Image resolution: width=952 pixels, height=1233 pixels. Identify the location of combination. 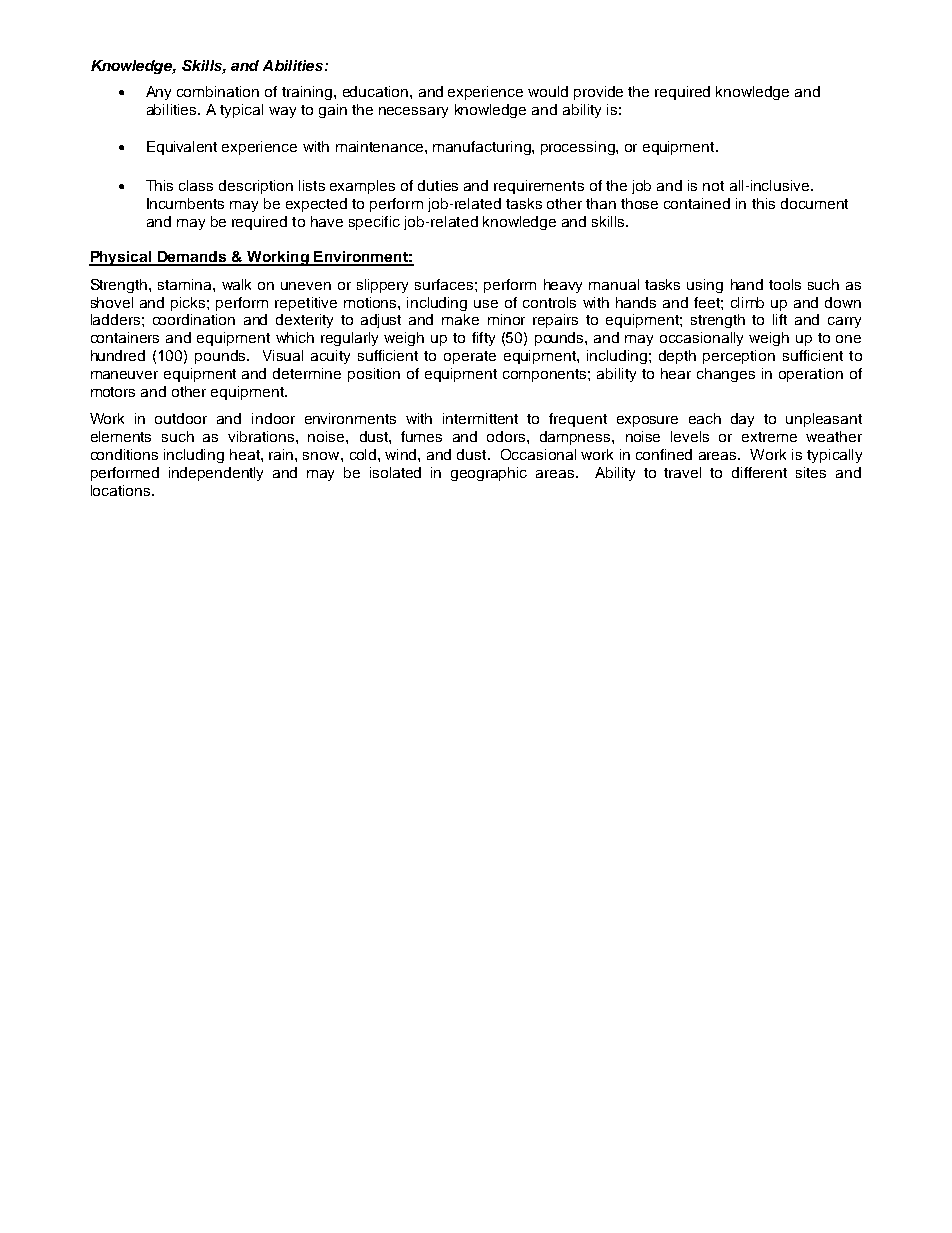
(218, 91).
